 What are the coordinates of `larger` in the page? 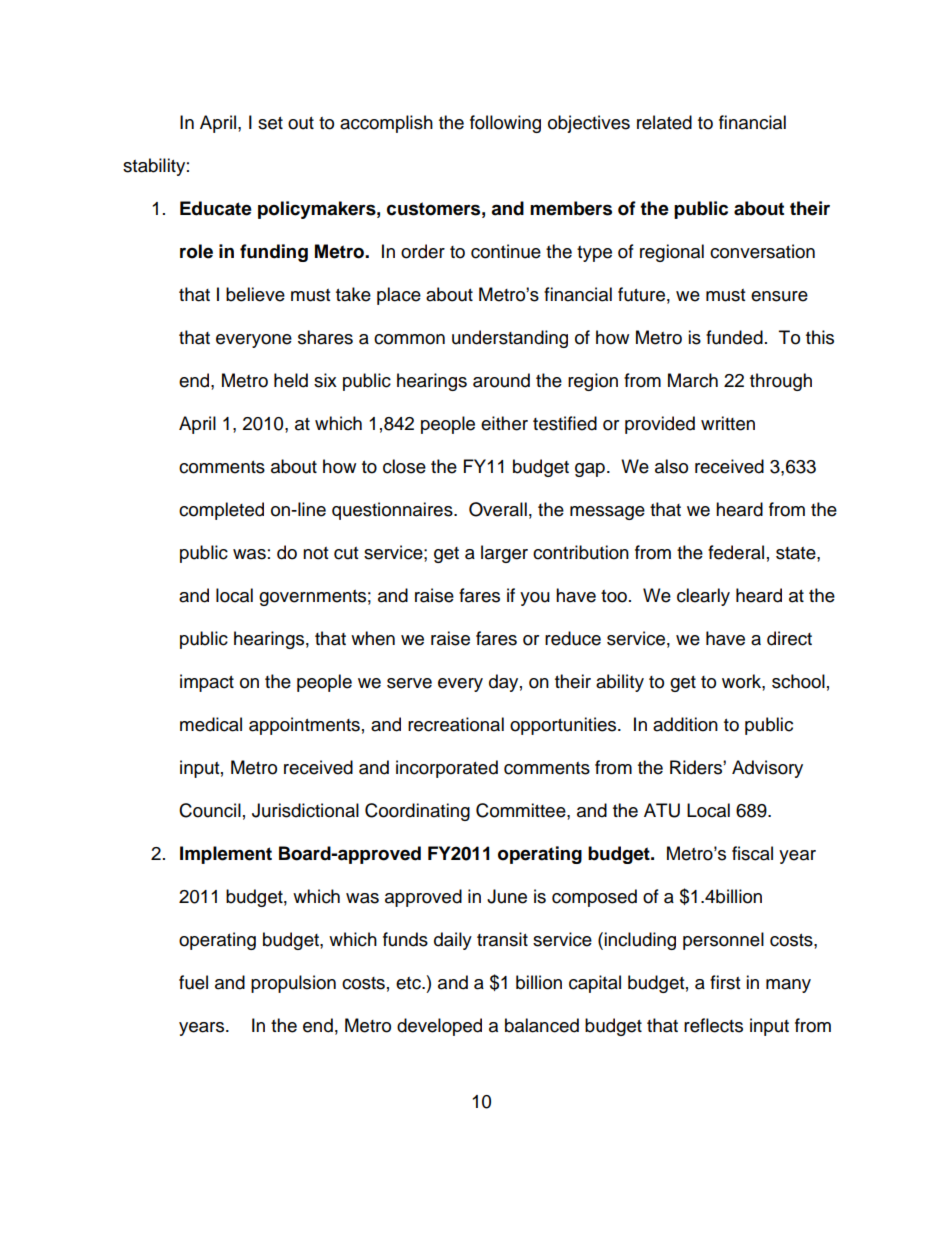 It's located at (504, 554).
